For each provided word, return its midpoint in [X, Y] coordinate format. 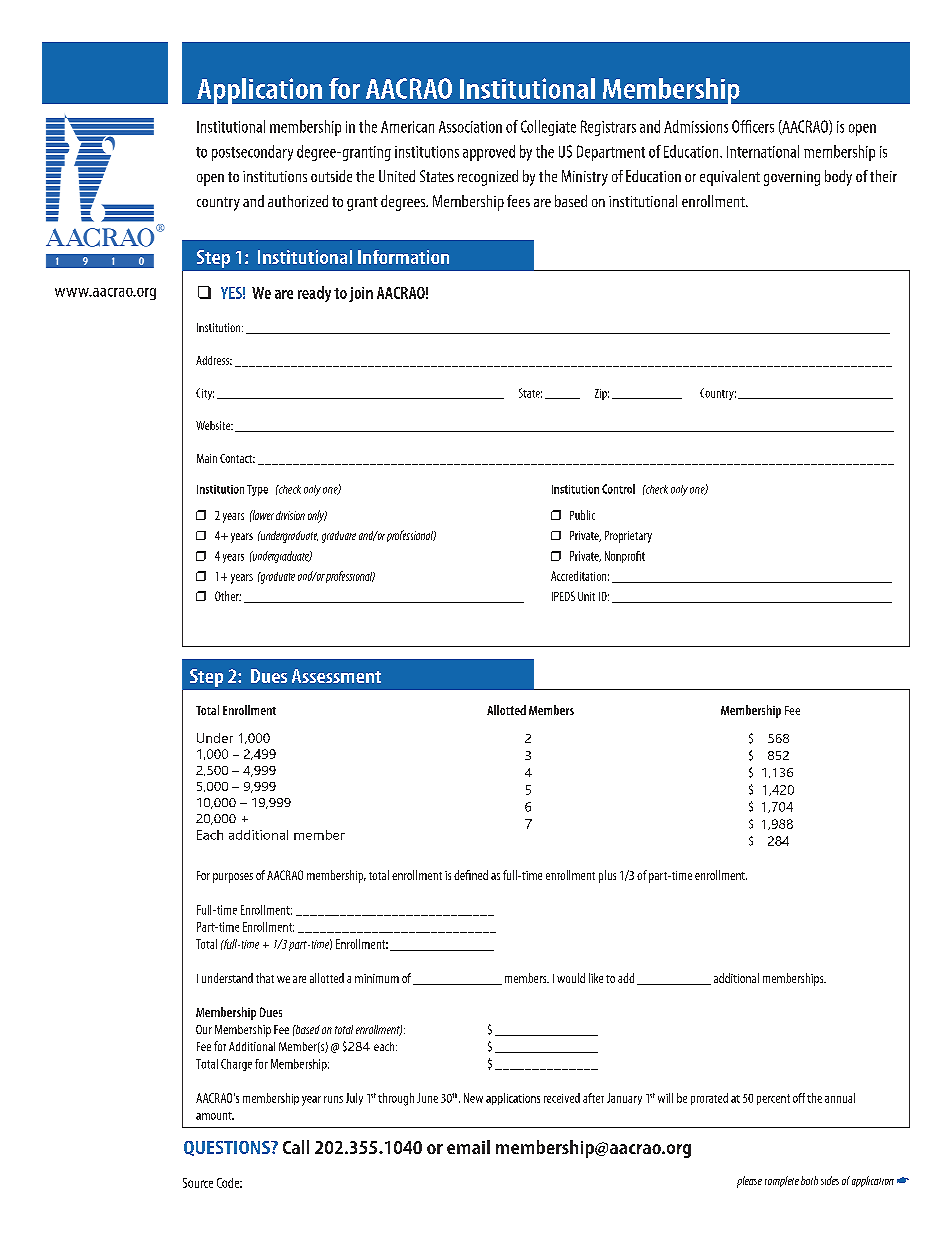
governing [792, 178]
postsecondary [252, 153]
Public [582, 515]
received [562, 1098]
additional [736, 978]
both [809, 1180]
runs [333, 1099]
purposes [233, 878]
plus [607, 876]
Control [618, 489]
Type [257, 490]
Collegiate [548, 128]
